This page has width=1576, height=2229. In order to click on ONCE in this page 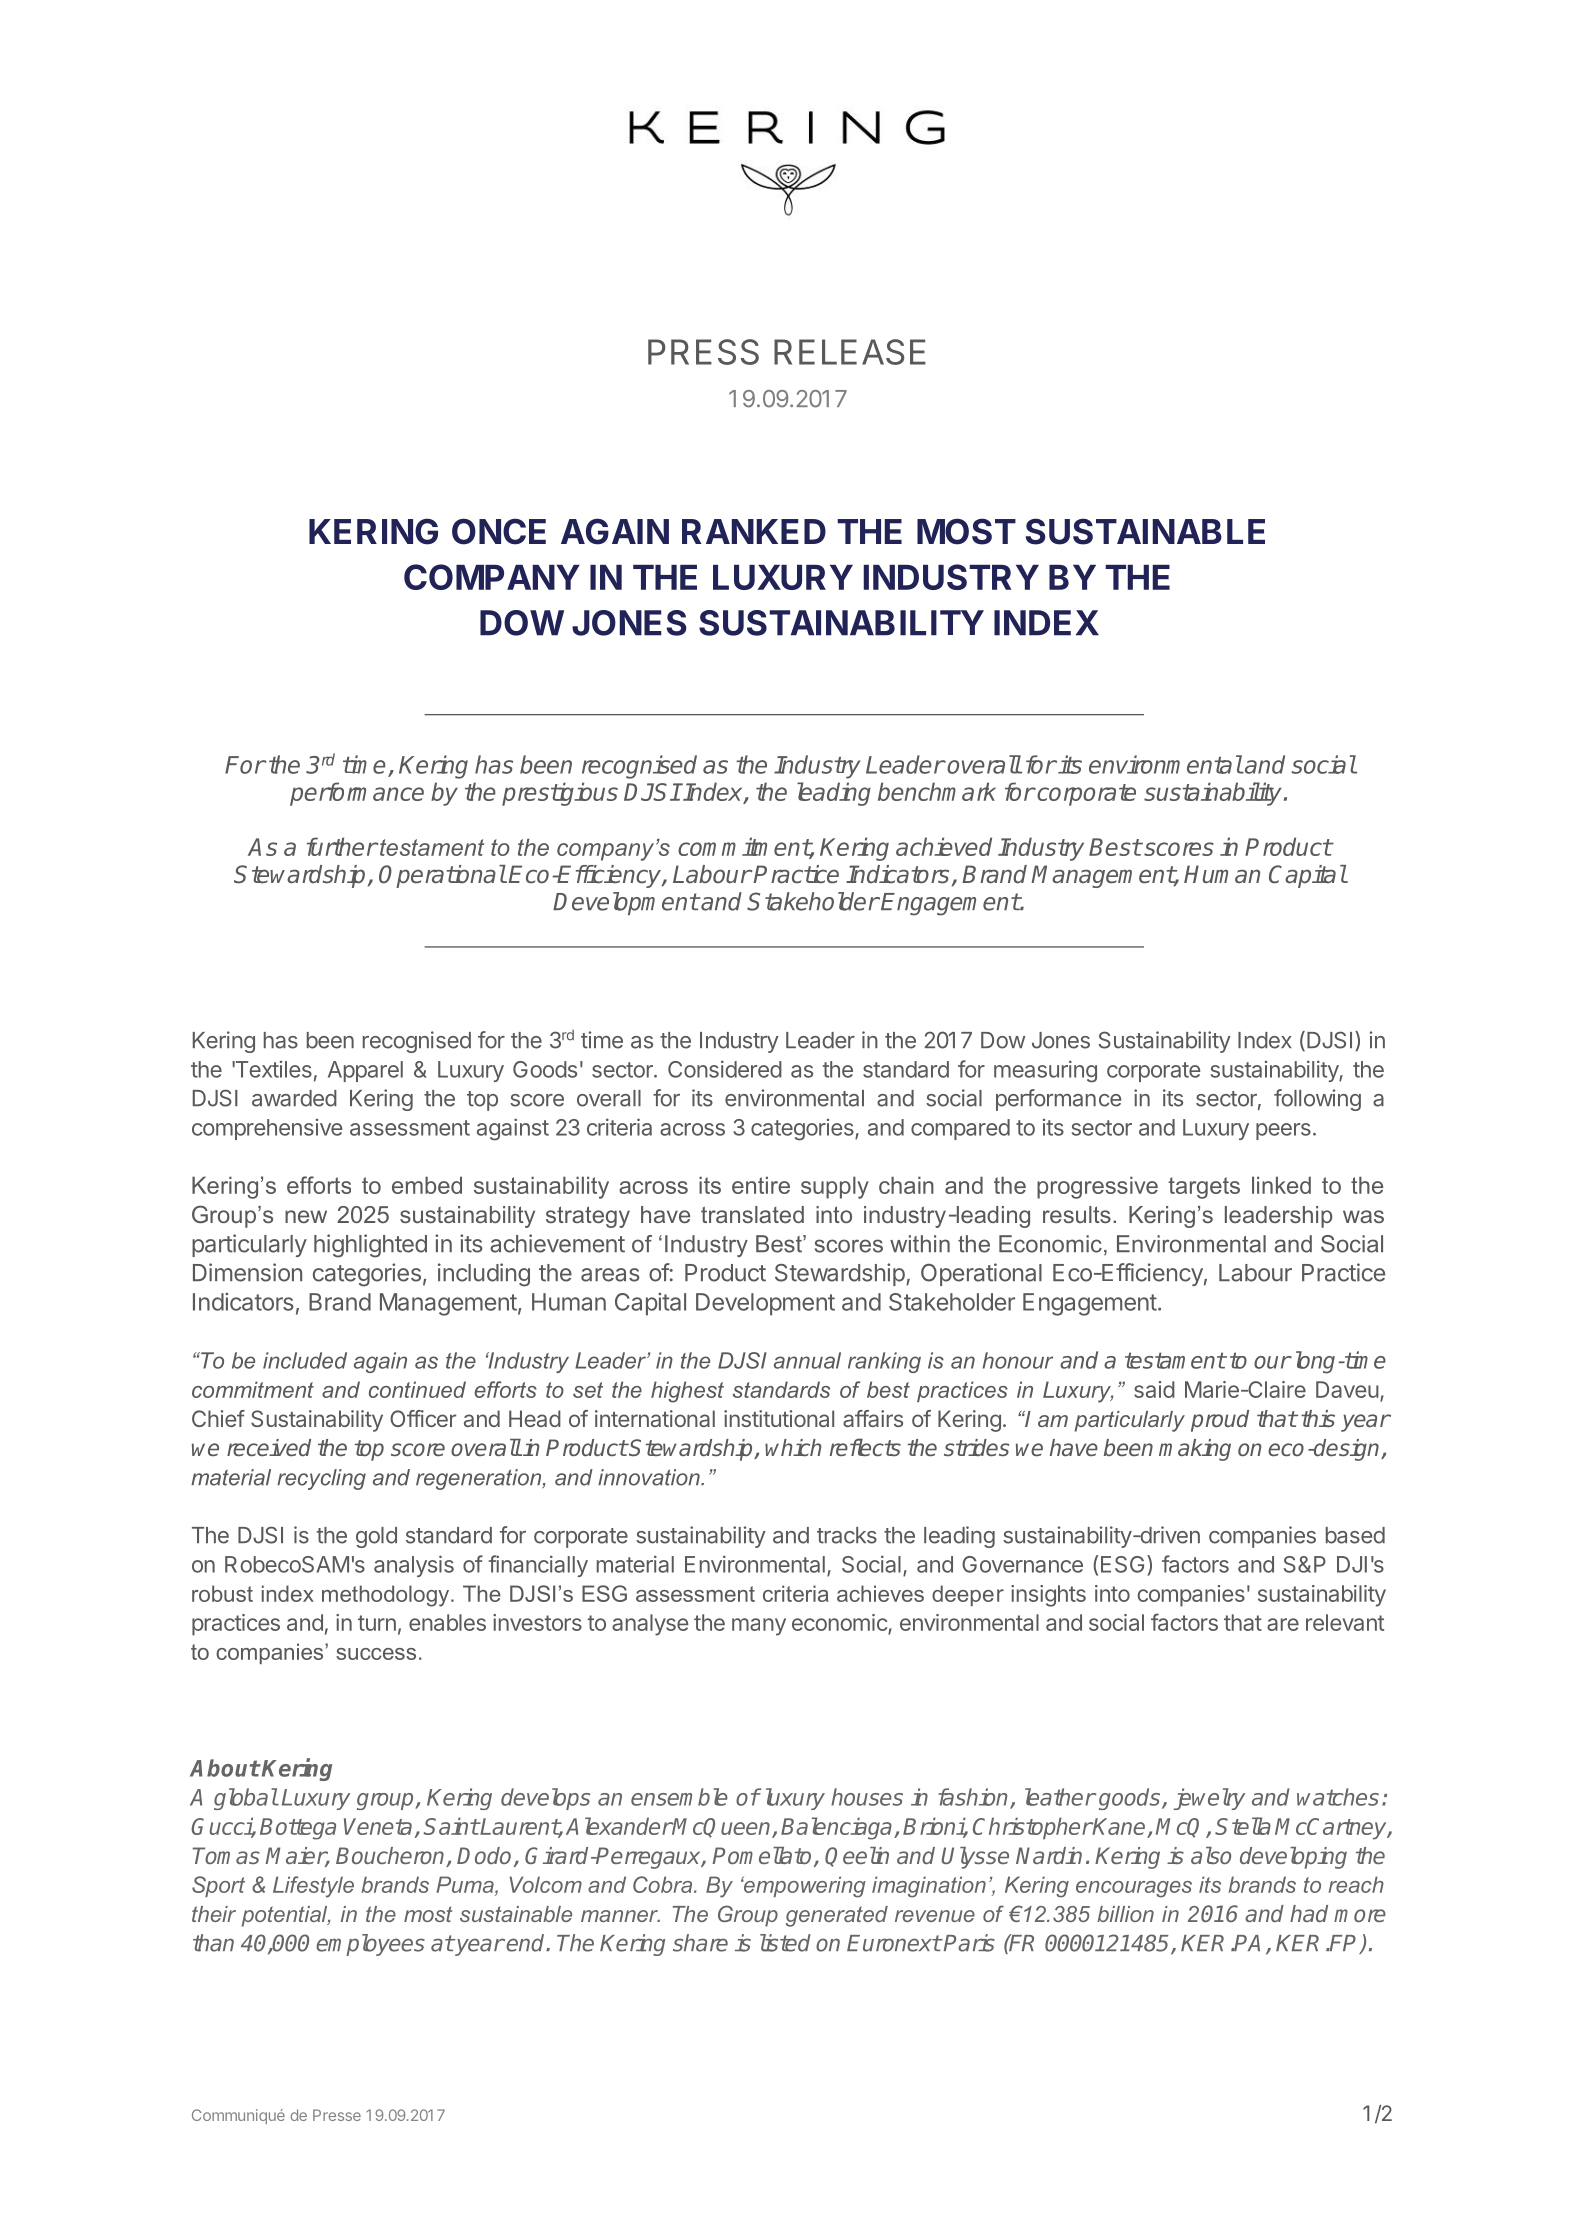, I will do `click(499, 531)`.
